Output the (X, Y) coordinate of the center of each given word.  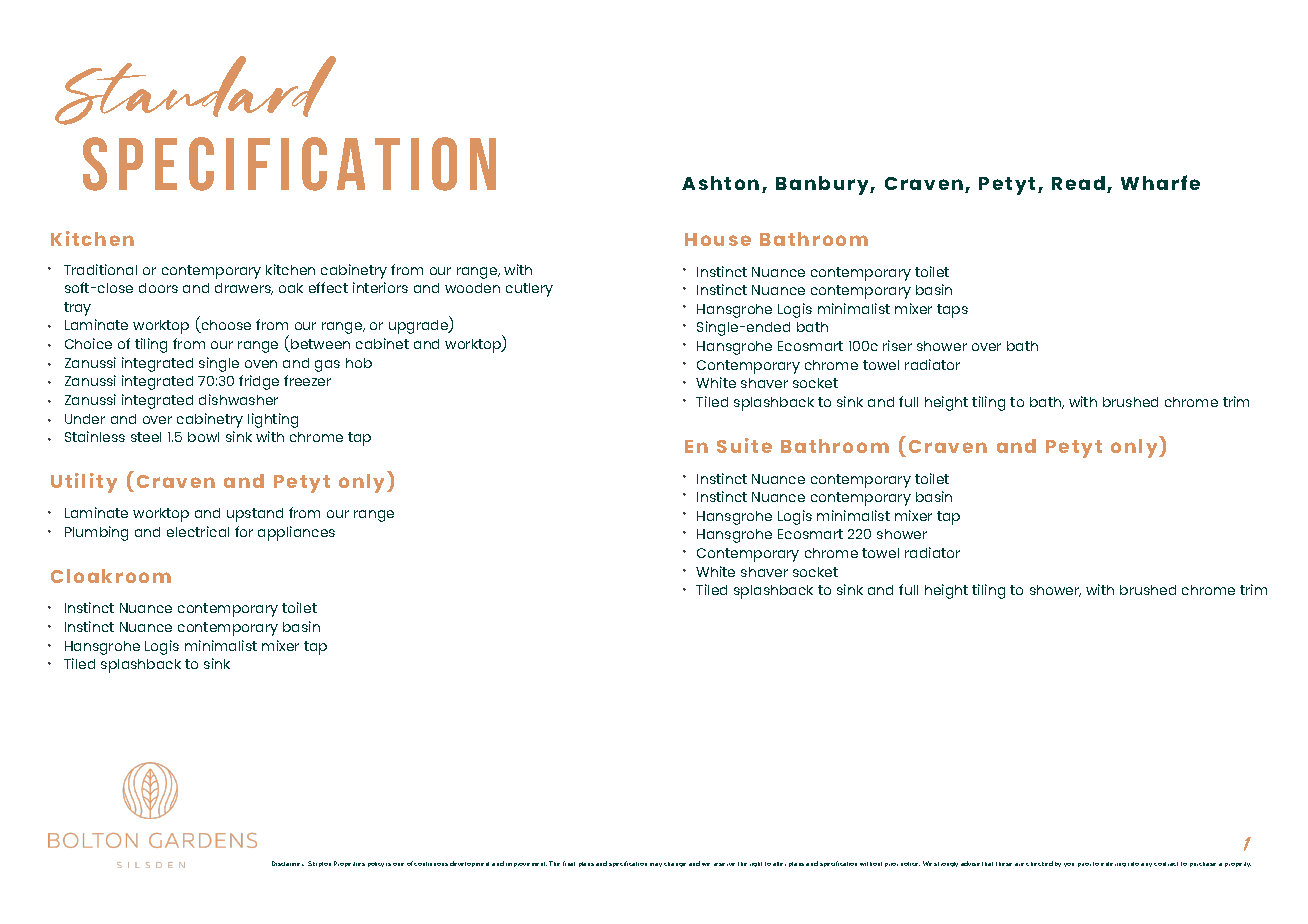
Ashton (720, 183)
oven (261, 364)
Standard (195, 90)
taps (952, 311)
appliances (296, 533)
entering (1113, 864)
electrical (198, 531)
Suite (744, 445)
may (656, 865)
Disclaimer (288, 863)
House (718, 239)
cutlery (529, 290)
